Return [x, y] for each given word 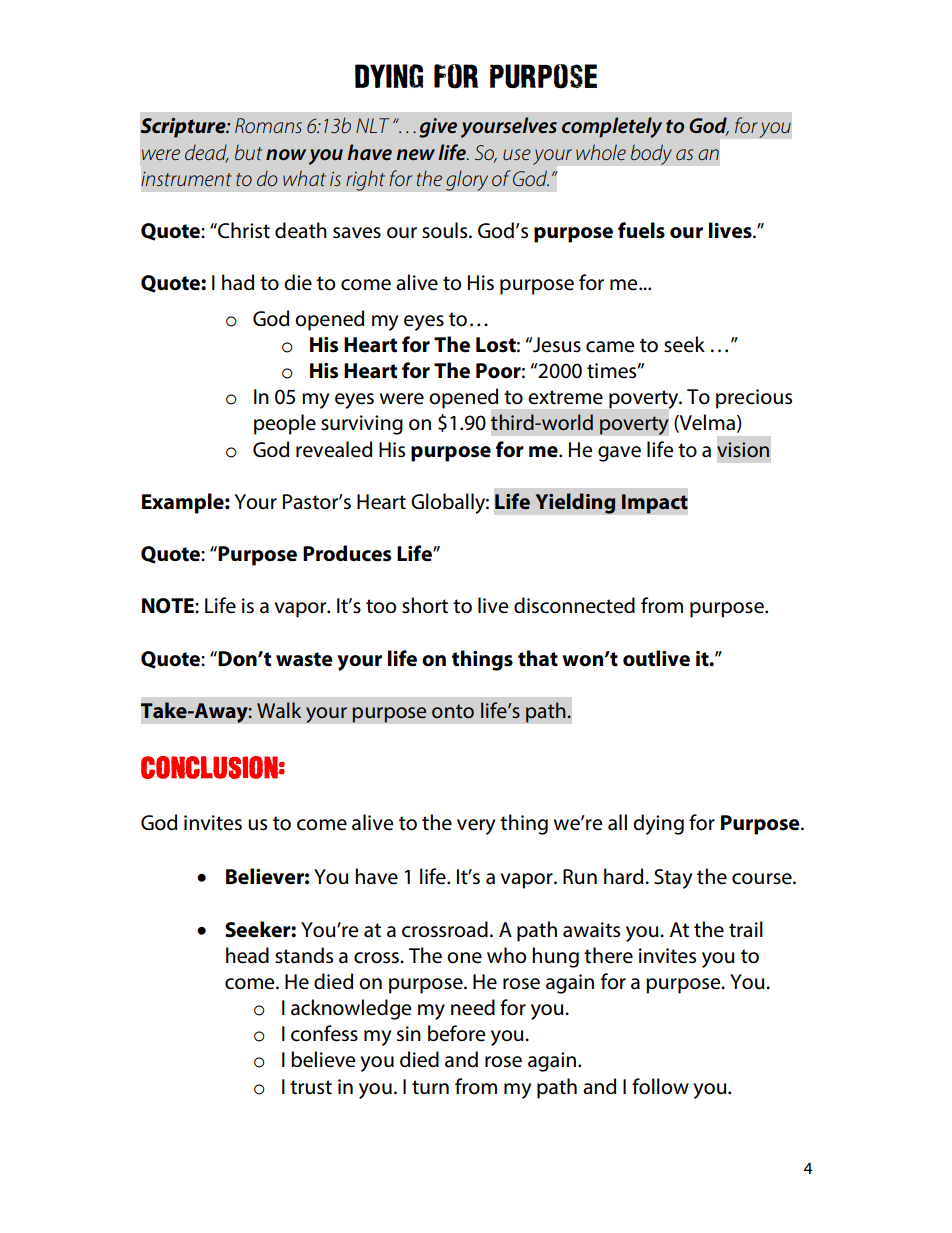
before [456, 1033]
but [248, 152]
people [285, 424]
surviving [362, 425]
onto [453, 711]
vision [743, 449]
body [651, 154]
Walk [279, 710]
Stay [673, 879]
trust [311, 1087]
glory [467, 180]
